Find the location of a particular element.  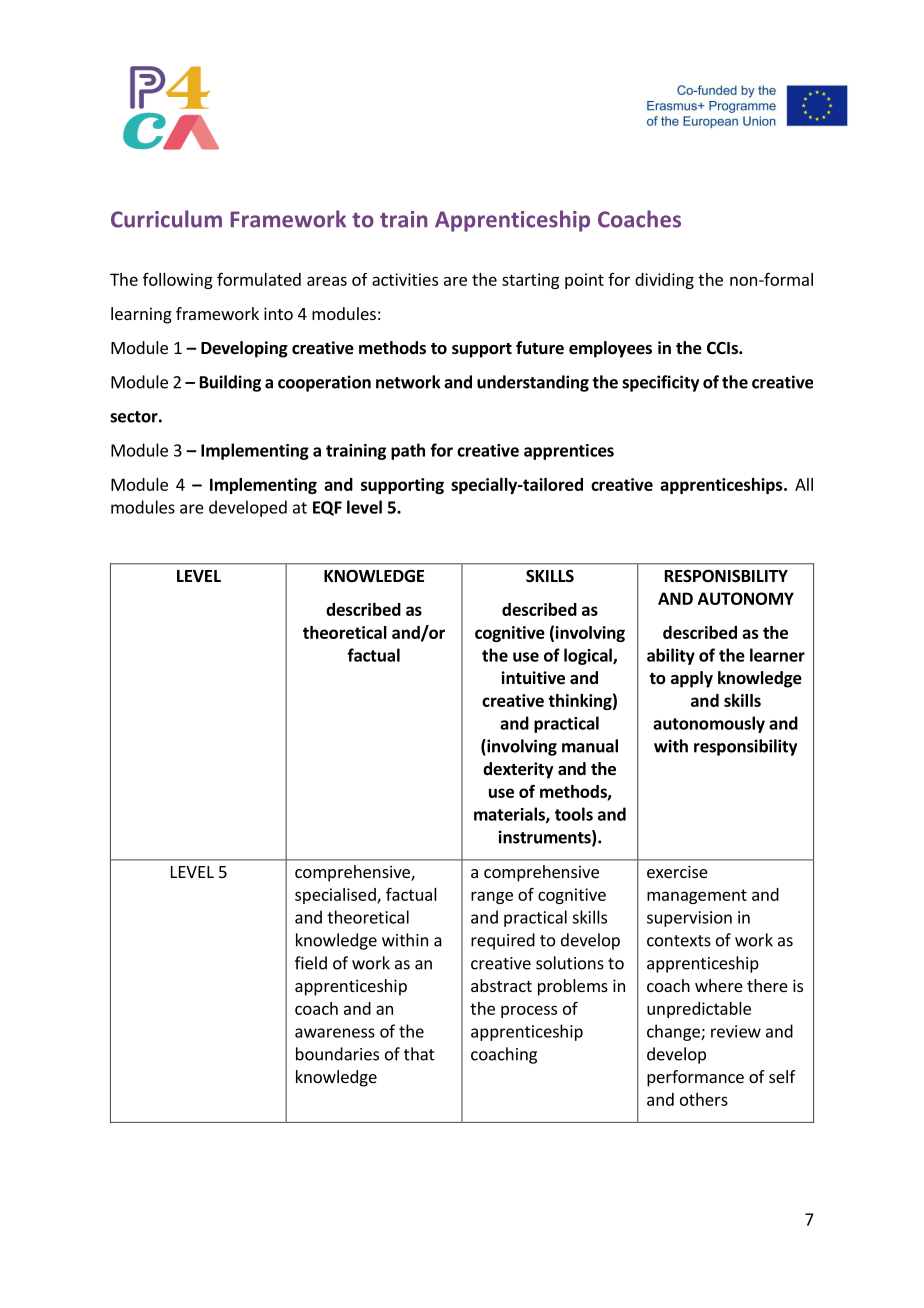

activities is located at coordinates (405, 279).
